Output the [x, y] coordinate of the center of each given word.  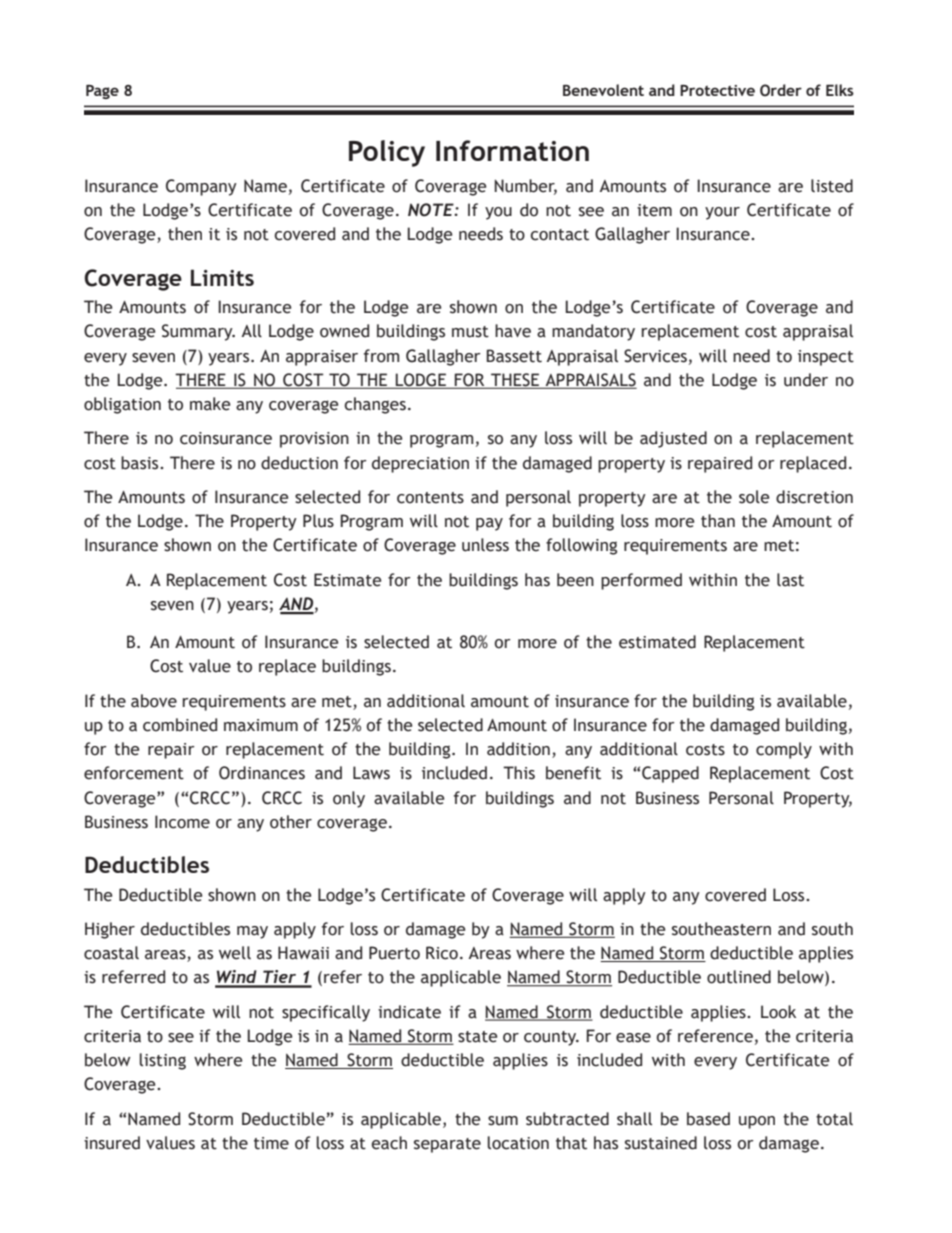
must [470, 332]
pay [489, 524]
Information [512, 150]
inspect [826, 358]
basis [141, 463]
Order [781, 90]
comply [784, 750]
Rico [442, 953]
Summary [198, 332]
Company [201, 187]
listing [163, 1061]
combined [180, 725]
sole [754, 497]
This [519, 773]
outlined [739, 977]
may [252, 932]
